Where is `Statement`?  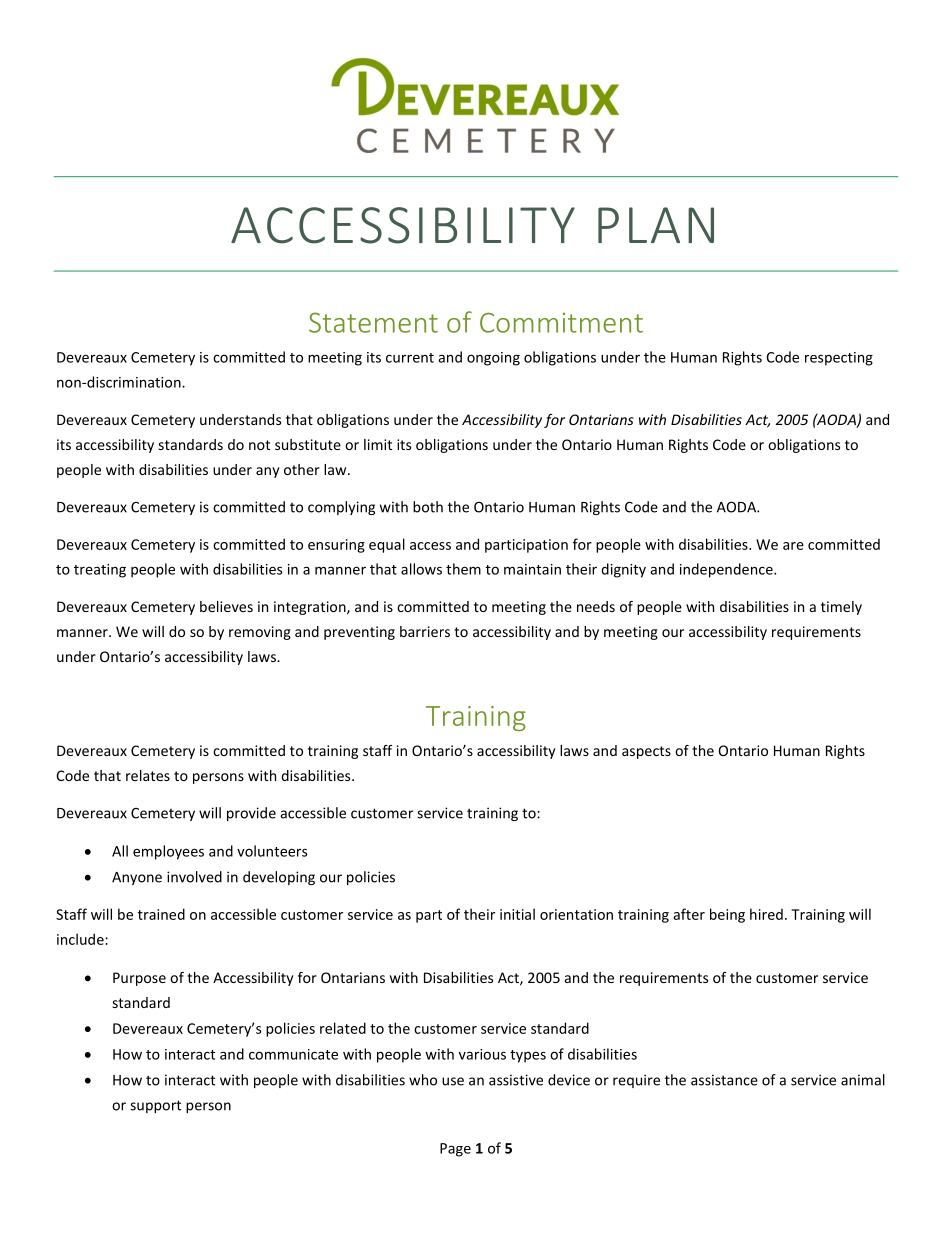 Statement is located at coordinates (373, 322).
